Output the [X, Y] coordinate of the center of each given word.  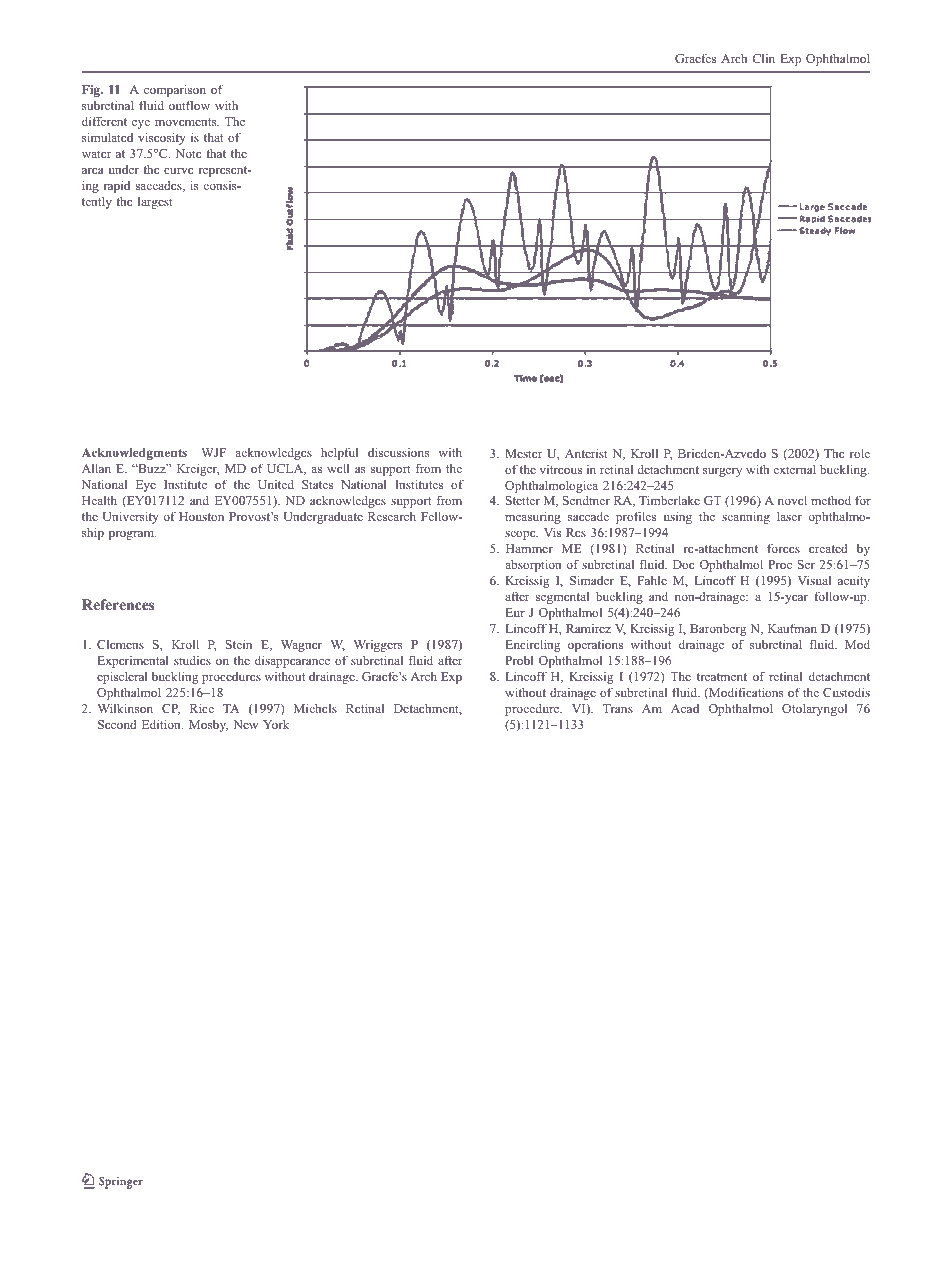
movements [187, 122]
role [860, 453]
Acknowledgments [134, 454]
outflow [189, 105]
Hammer [529, 548]
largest [155, 202]
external [795, 469]
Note [189, 153]
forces [783, 548]
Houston [201, 516]
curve [179, 171]
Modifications [745, 693]
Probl [519, 660]
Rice [202, 708]
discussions [399, 452]
